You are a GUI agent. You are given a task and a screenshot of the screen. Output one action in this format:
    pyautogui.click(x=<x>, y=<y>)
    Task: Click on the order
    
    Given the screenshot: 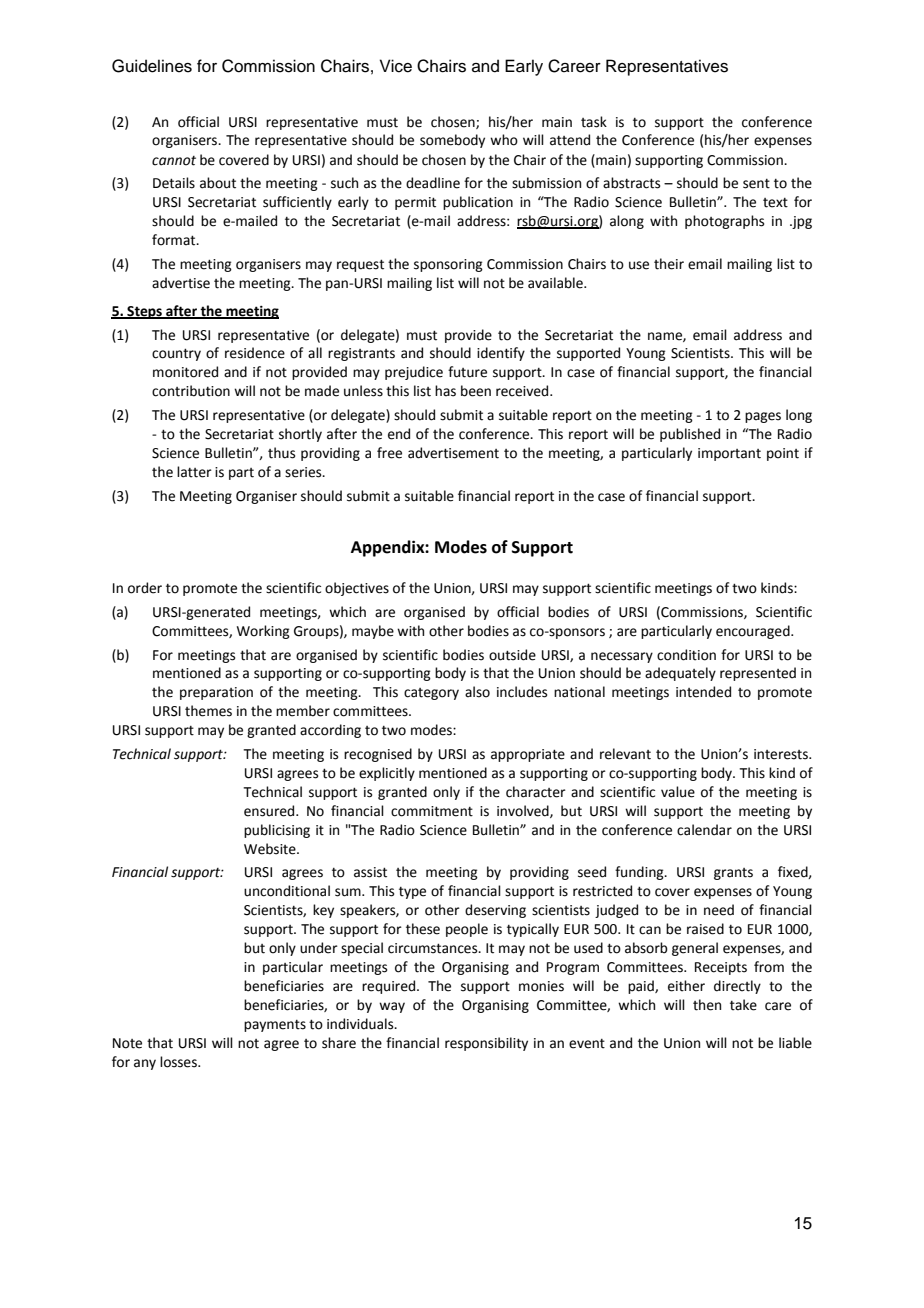 What is the action you would take?
    pyautogui.click(x=145, y=588)
